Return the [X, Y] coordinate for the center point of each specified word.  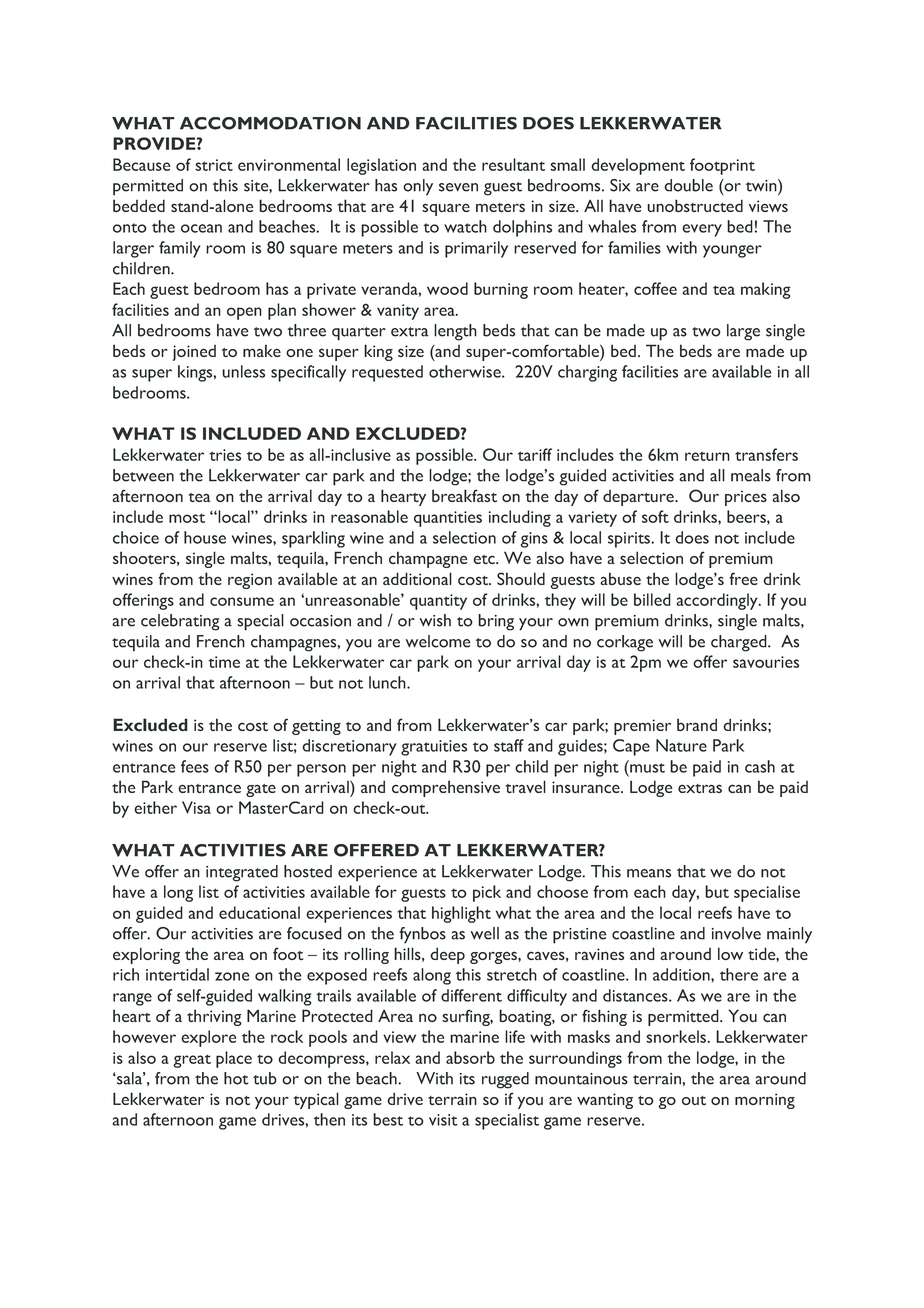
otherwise [466, 371]
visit [443, 1120]
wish [435, 620]
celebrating [180, 622]
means [649, 873]
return [707, 456]
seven [458, 187]
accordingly [718, 601]
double [688, 185]
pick [487, 893]
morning [765, 1101]
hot [236, 1078]
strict [214, 165]
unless [243, 371]
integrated [242, 873]
